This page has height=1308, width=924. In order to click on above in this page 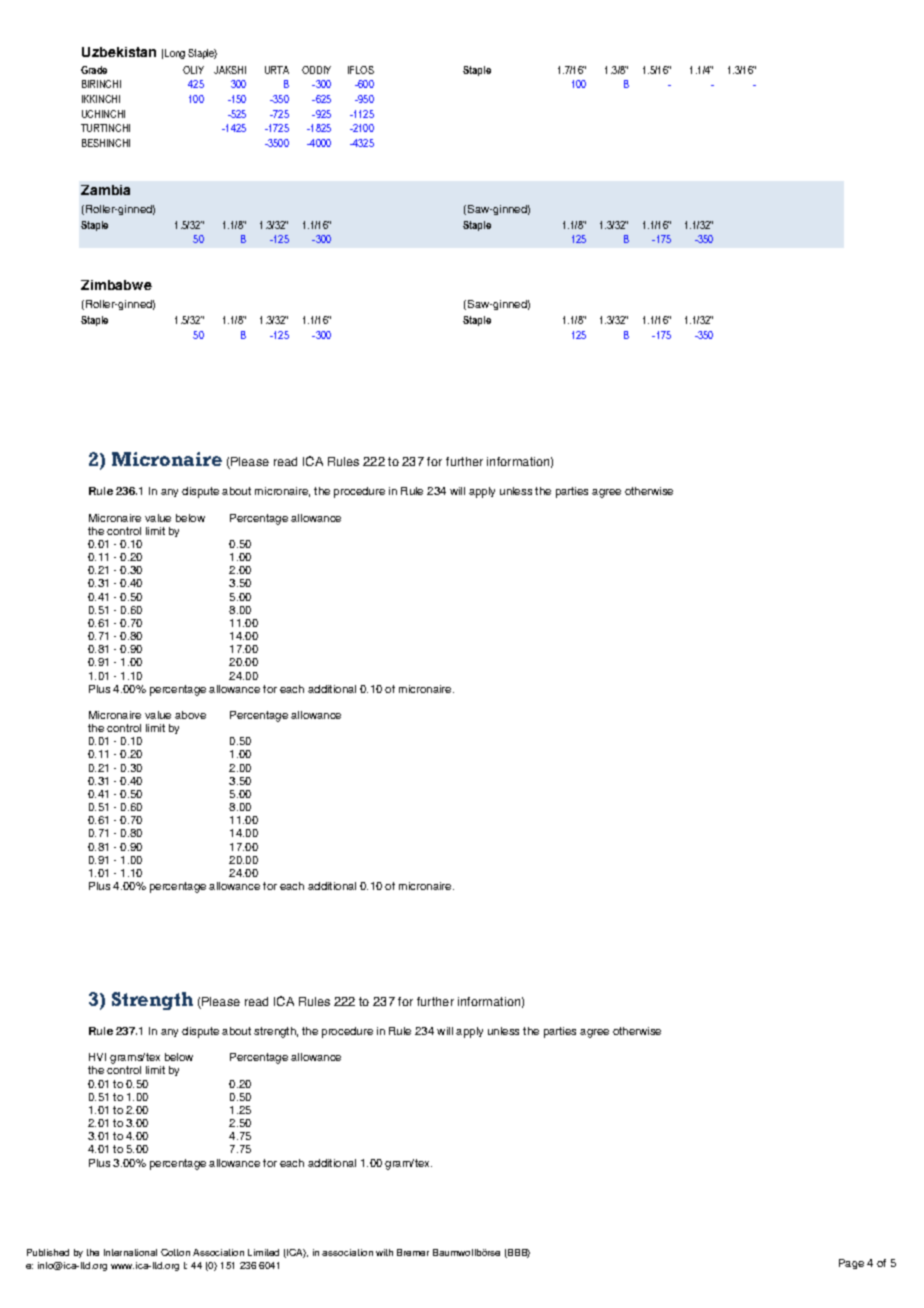, I will do `click(190, 715)`.
